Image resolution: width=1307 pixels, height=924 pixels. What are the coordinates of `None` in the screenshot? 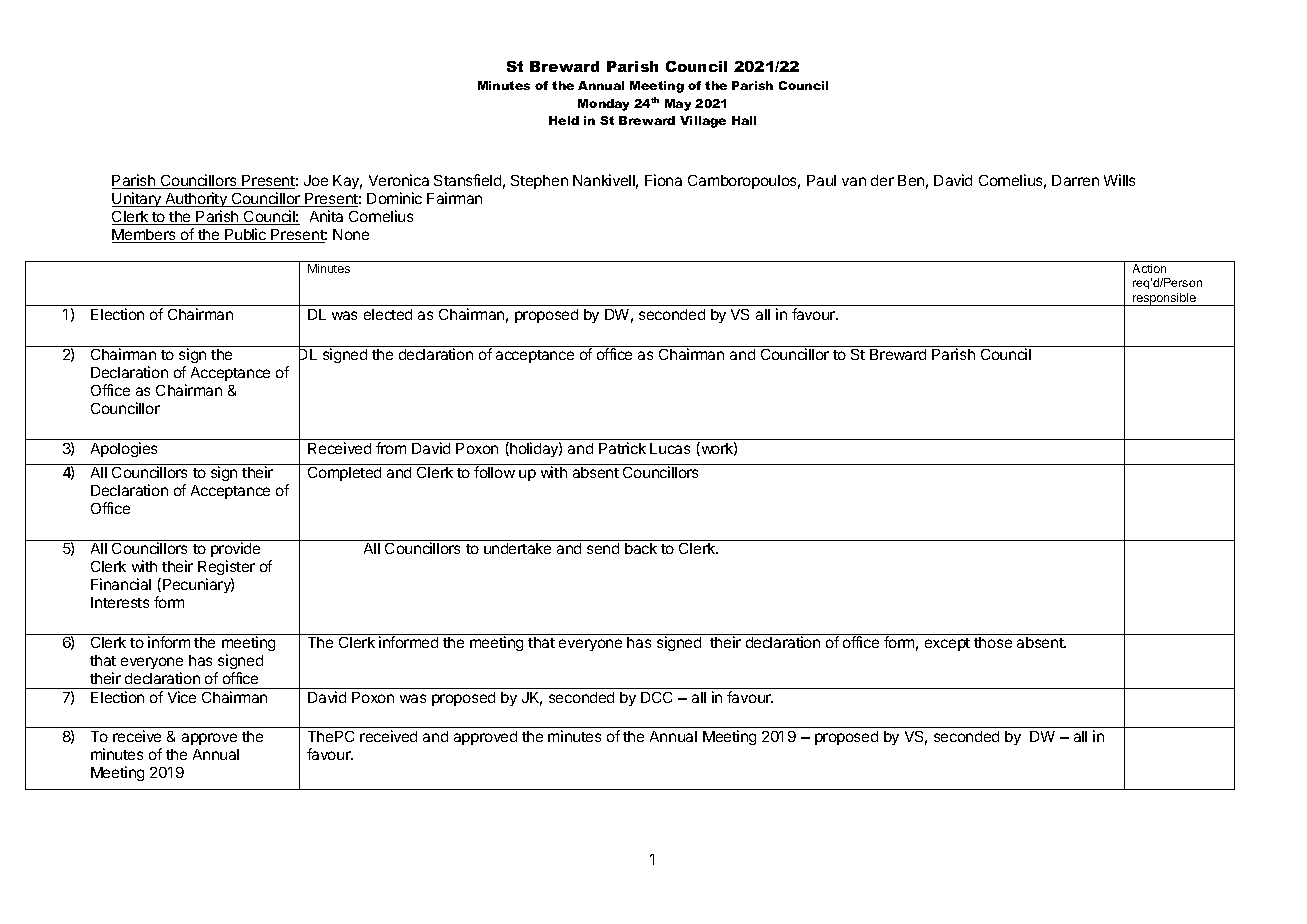 It's located at (351, 234).
